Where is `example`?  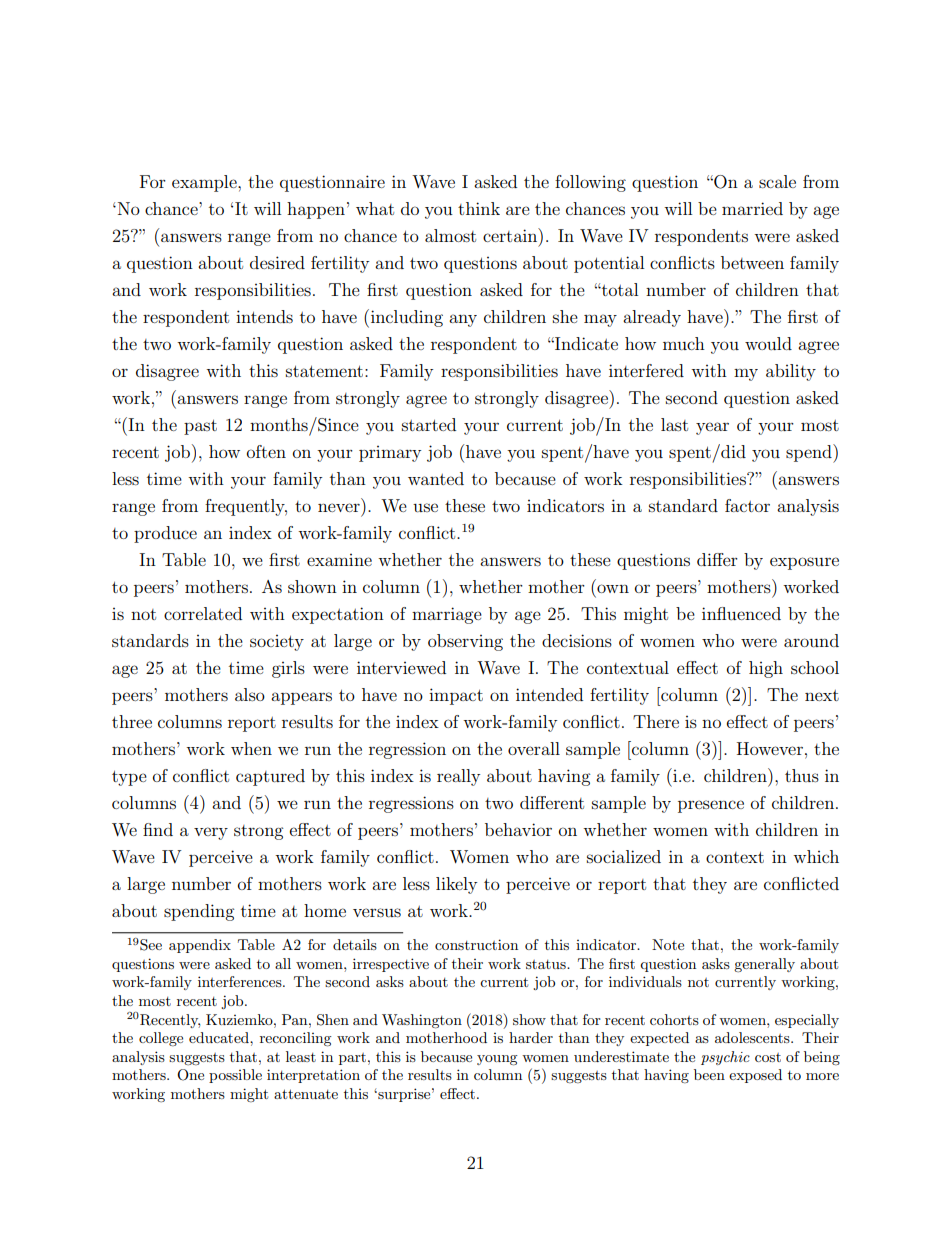 example is located at coordinates (205, 183).
